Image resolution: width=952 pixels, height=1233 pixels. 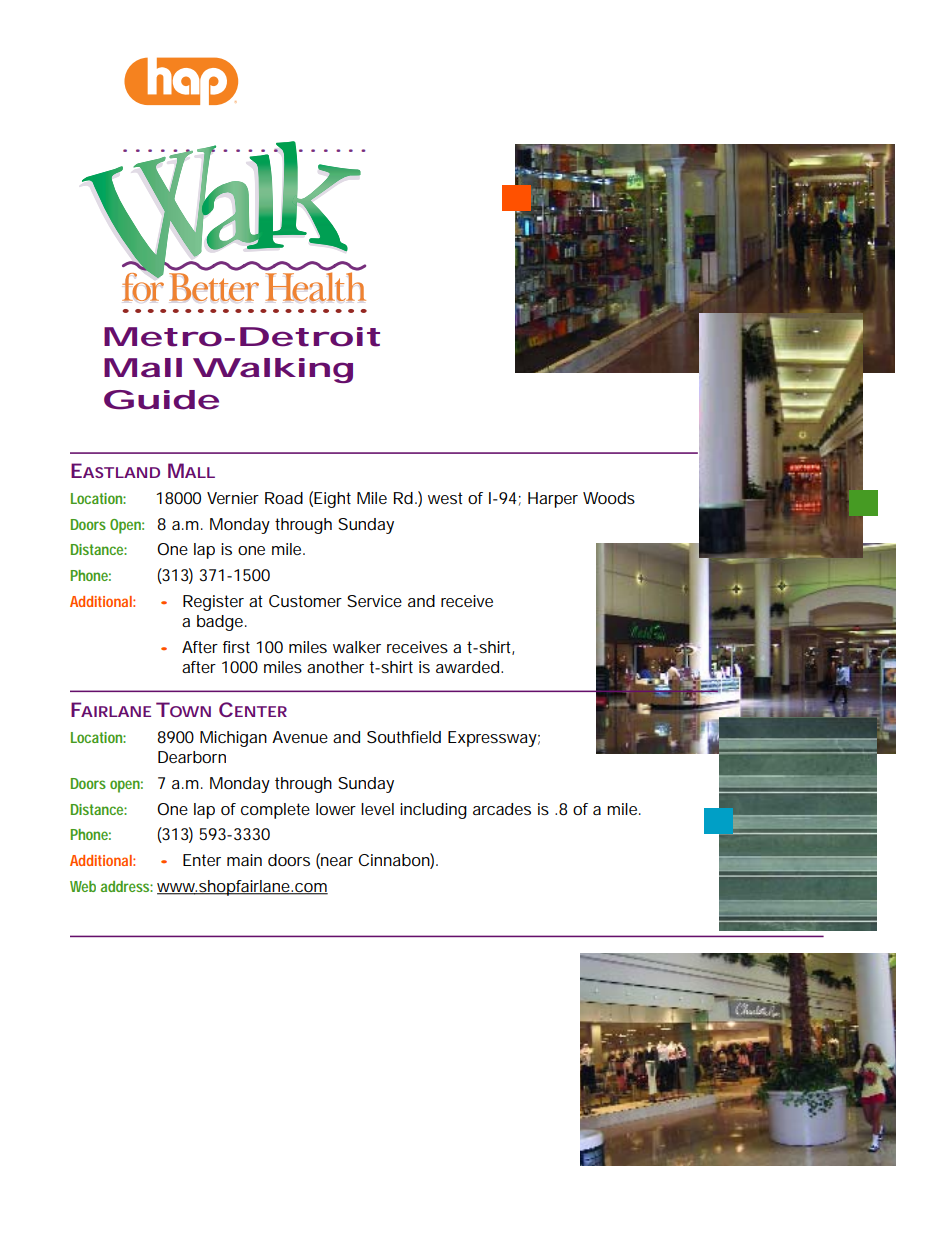 I want to click on Woods, so click(x=609, y=498).
